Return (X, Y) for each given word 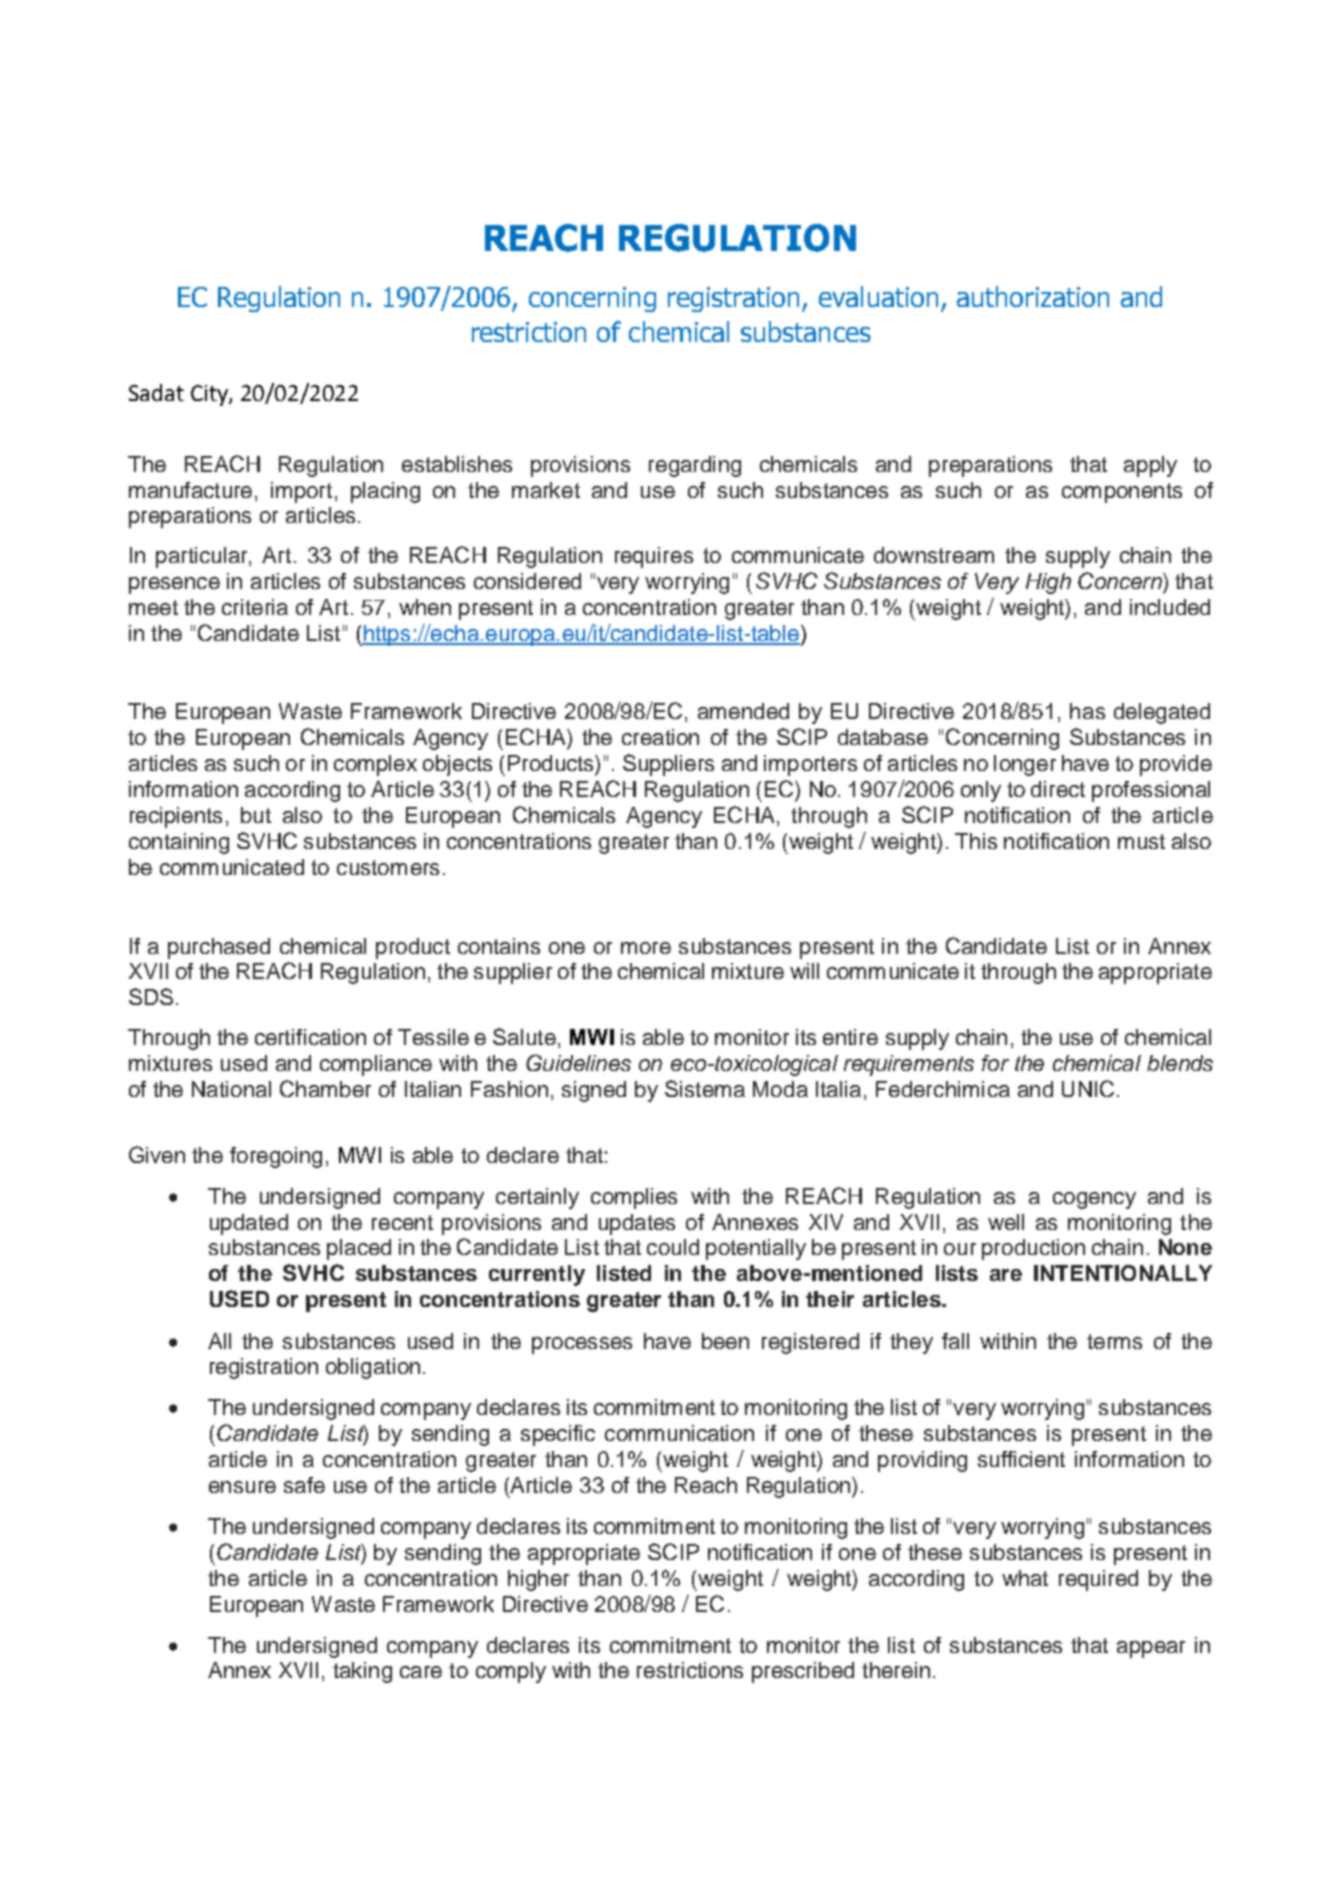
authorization (1033, 296)
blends (1180, 1063)
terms (1114, 1341)
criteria (255, 607)
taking (362, 1672)
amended (743, 711)
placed (359, 1249)
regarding (695, 466)
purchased (219, 948)
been (725, 1341)
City (210, 395)
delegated (1162, 713)
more (646, 948)
